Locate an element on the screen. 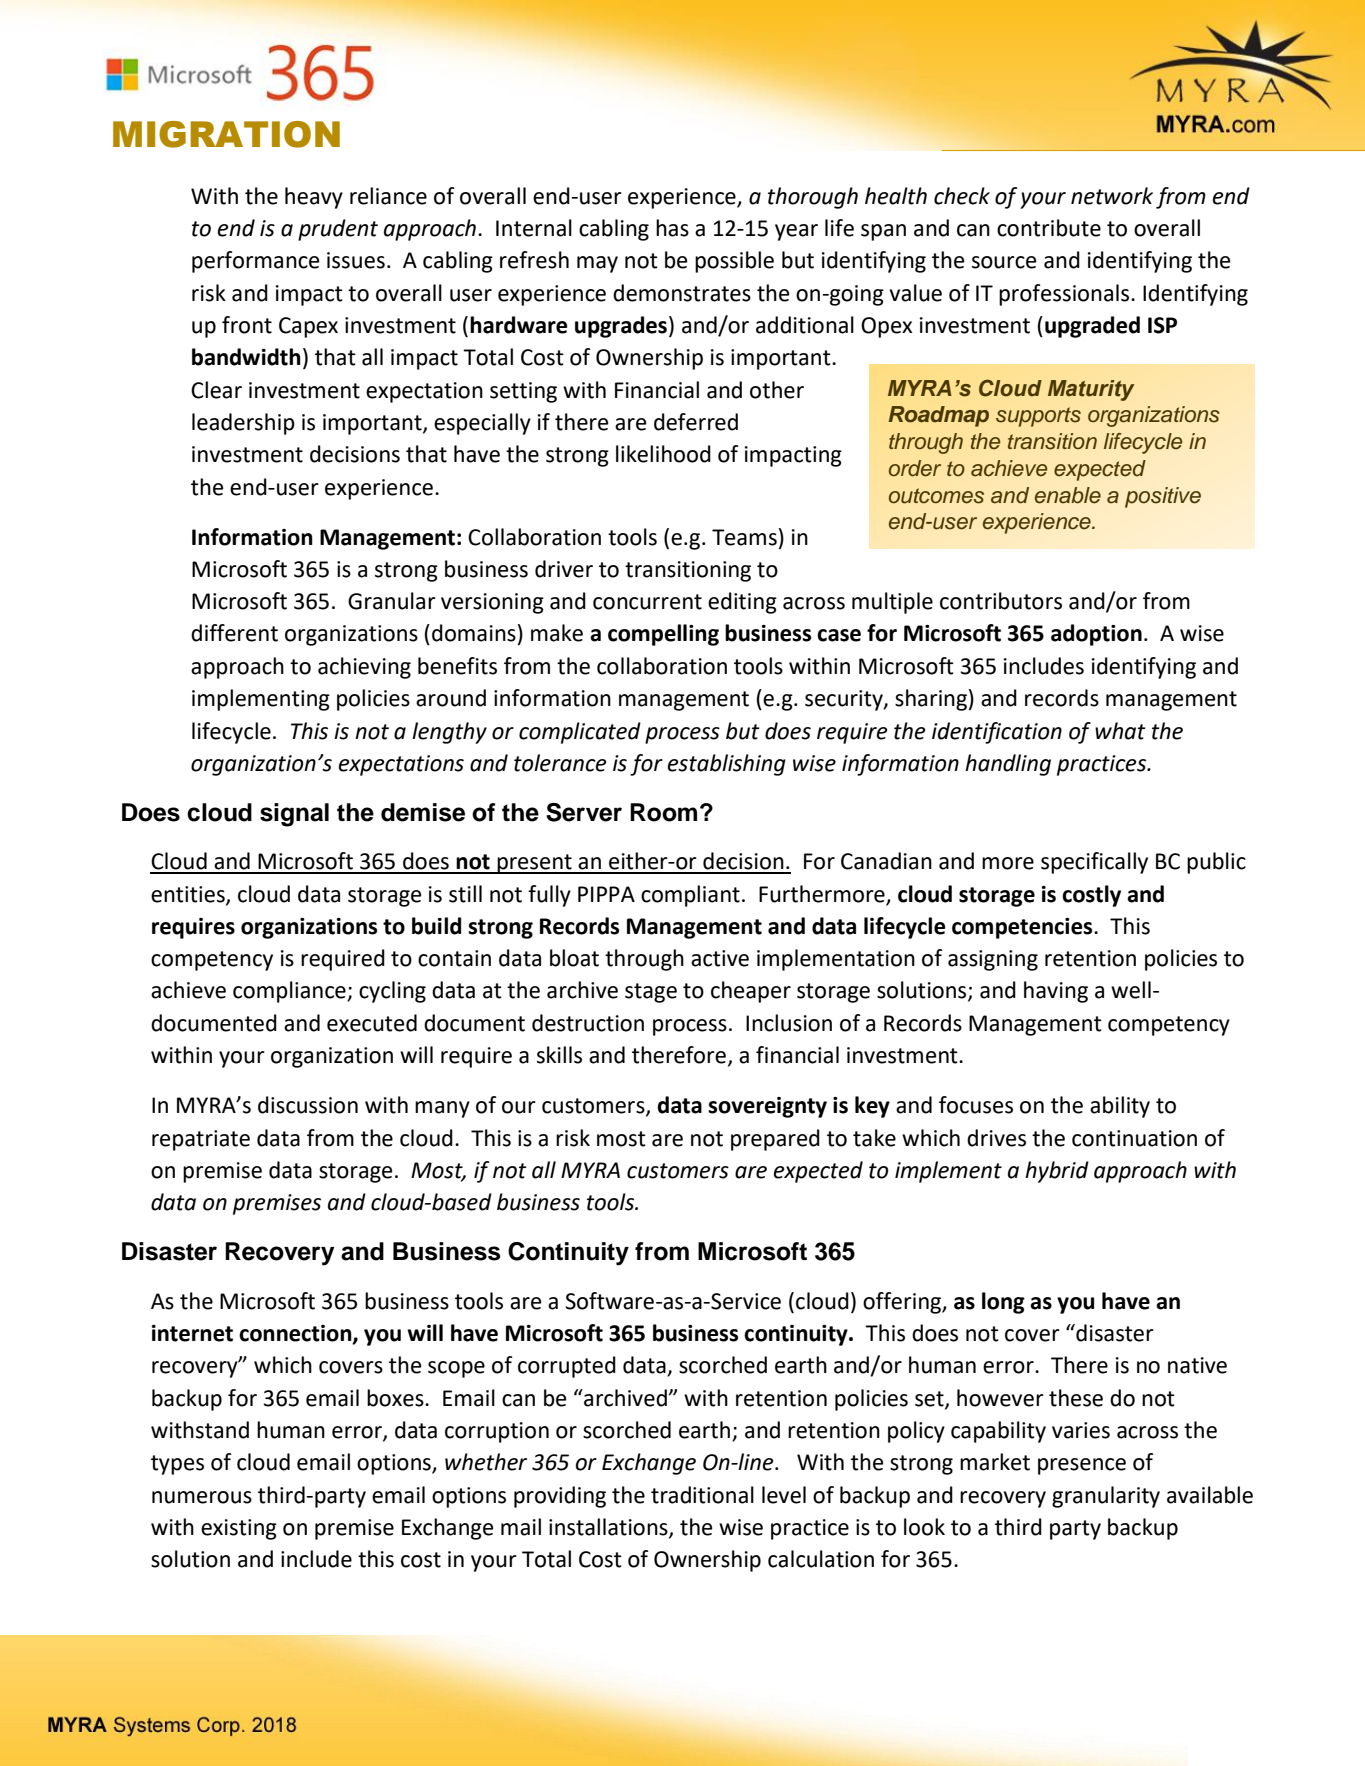 Image resolution: width=1365 pixels, height=1766 pixels. sovereignty is located at coordinates (767, 1107).
